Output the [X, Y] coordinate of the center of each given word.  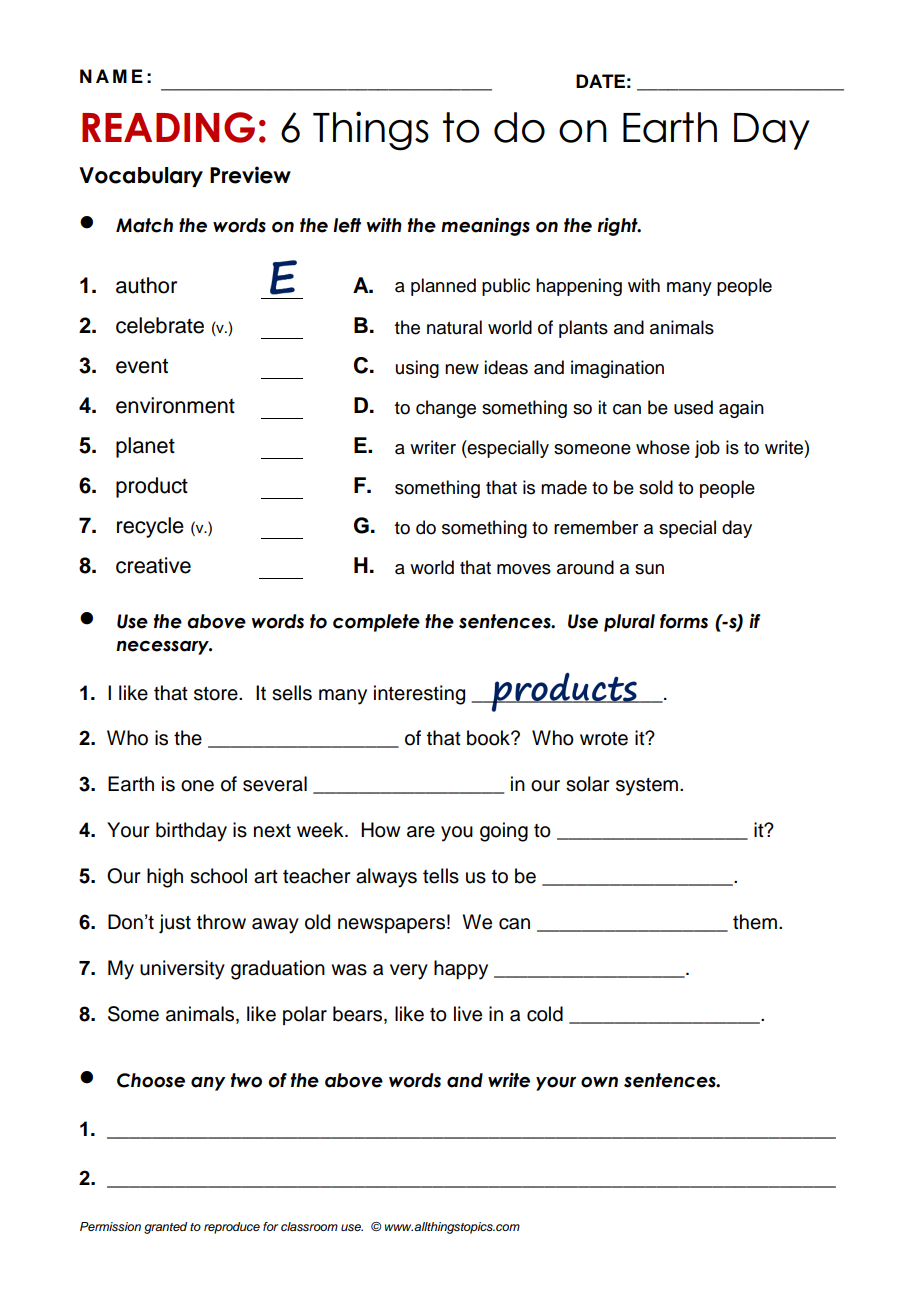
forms [684, 621]
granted [165, 1228]
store [217, 694]
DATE [600, 81]
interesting [419, 695]
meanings [485, 226]
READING [168, 127]
